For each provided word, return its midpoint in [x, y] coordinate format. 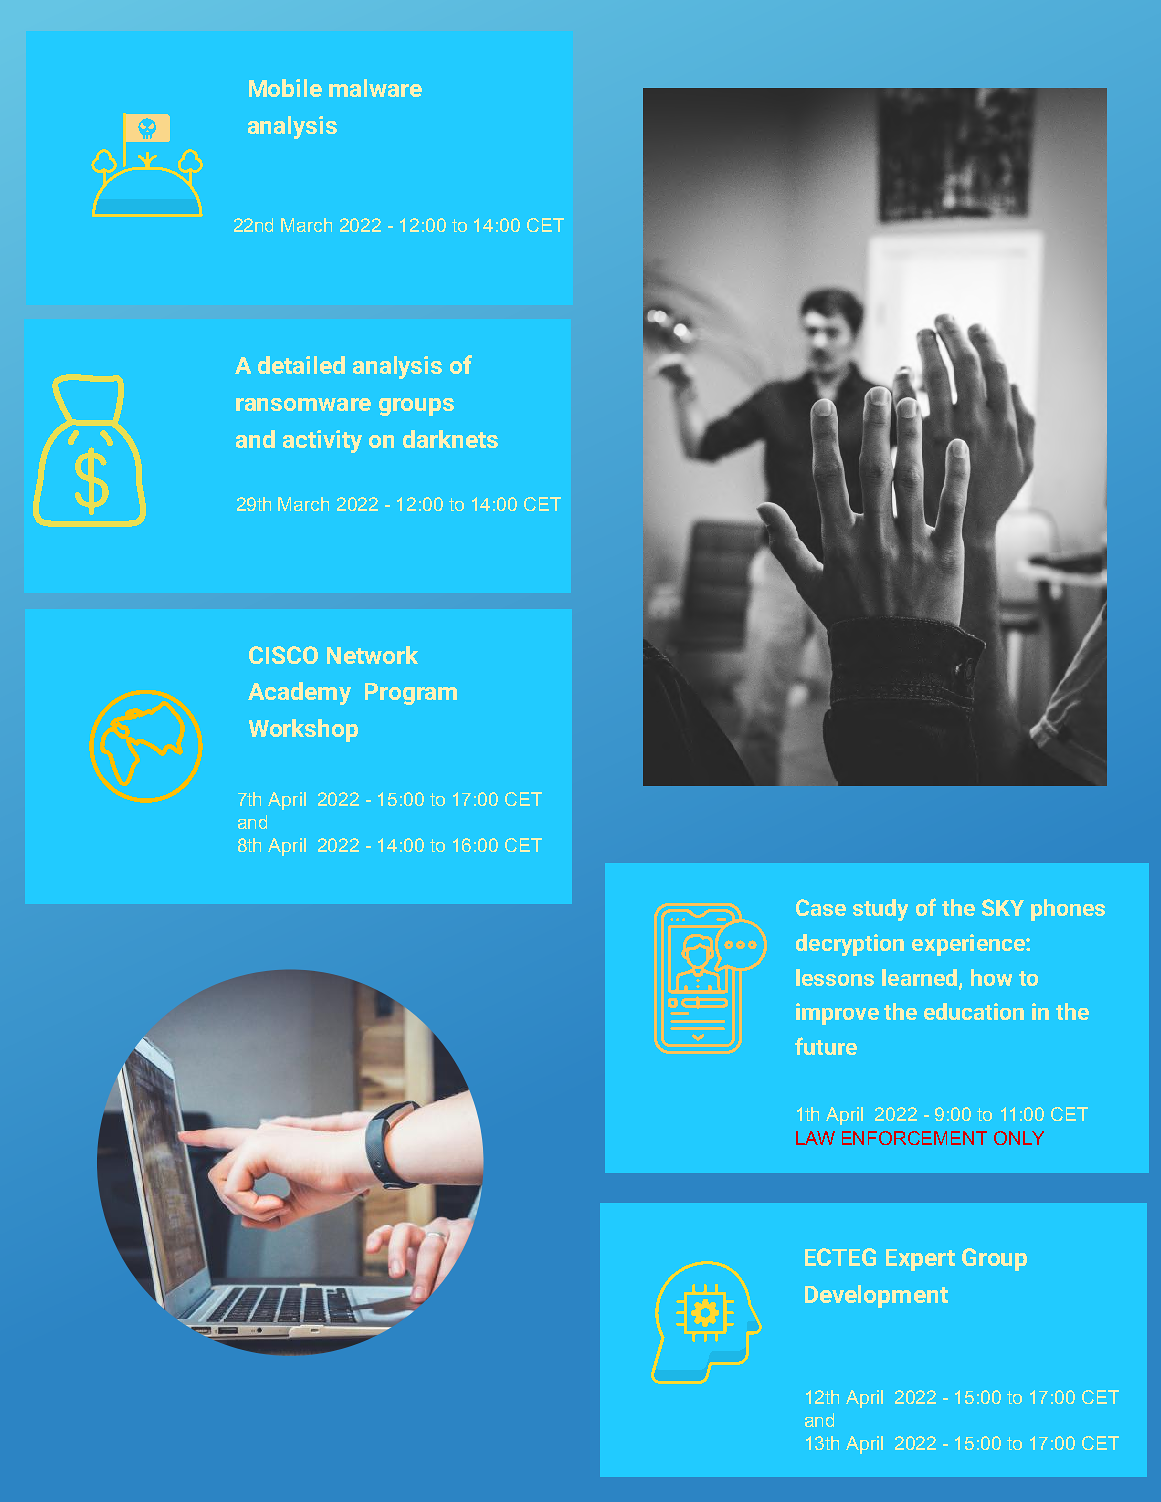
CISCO [283, 655]
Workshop [303, 730]
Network [372, 655]
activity [322, 441]
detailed [301, 365]
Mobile [285, 88]
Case [821, 907]
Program [411, 694]
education [974, 1011]
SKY [1003, 907]
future [826, 1046]
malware [375, 88]
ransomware [303, 404]
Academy [299, 693]
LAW [815, 1138]
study [880, 910]
